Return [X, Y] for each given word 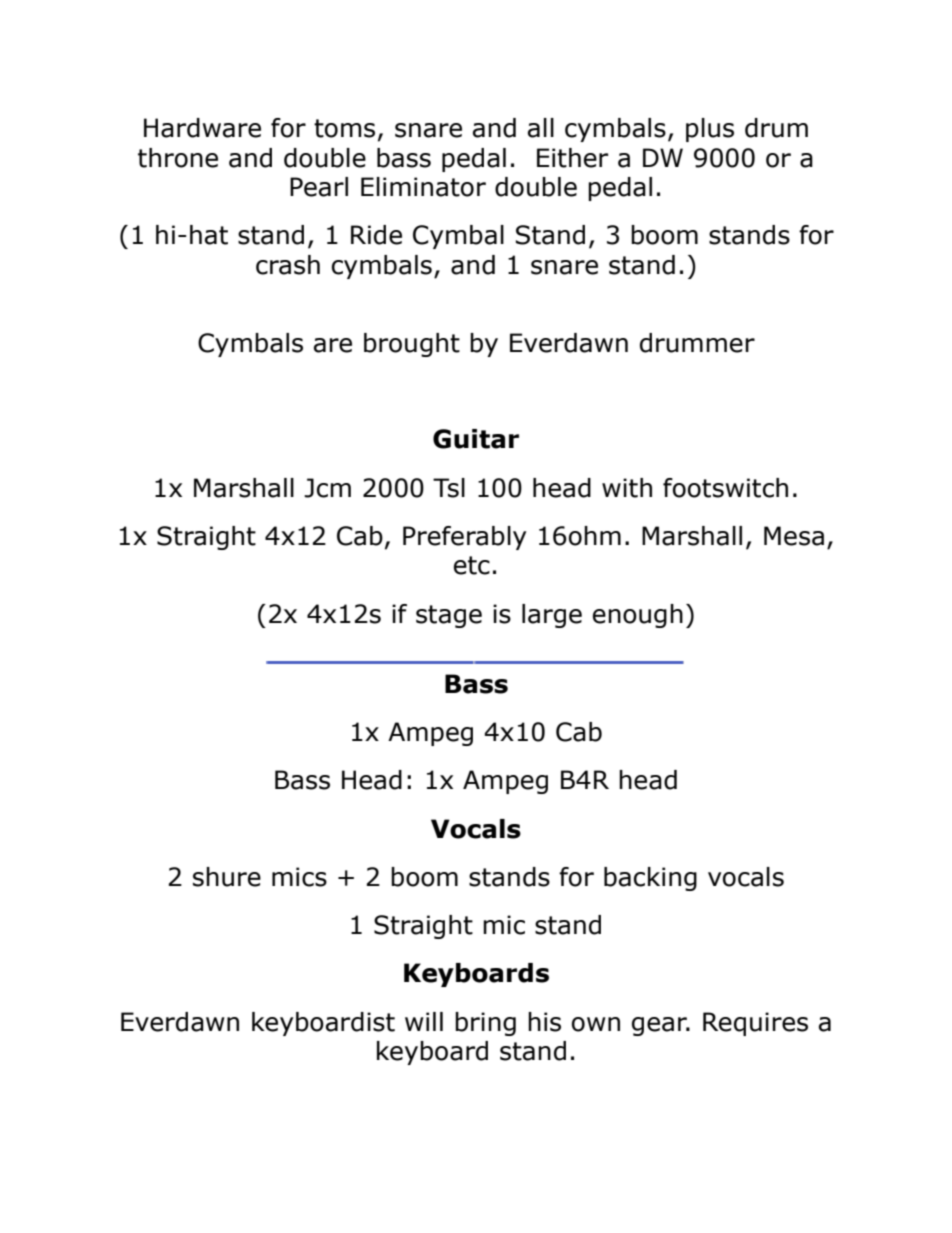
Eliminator [423, 187]
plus [710, 130]
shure [227, 877]
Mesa [794, 536]
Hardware [202, 128]
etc [472, 565]
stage [449, 616]
